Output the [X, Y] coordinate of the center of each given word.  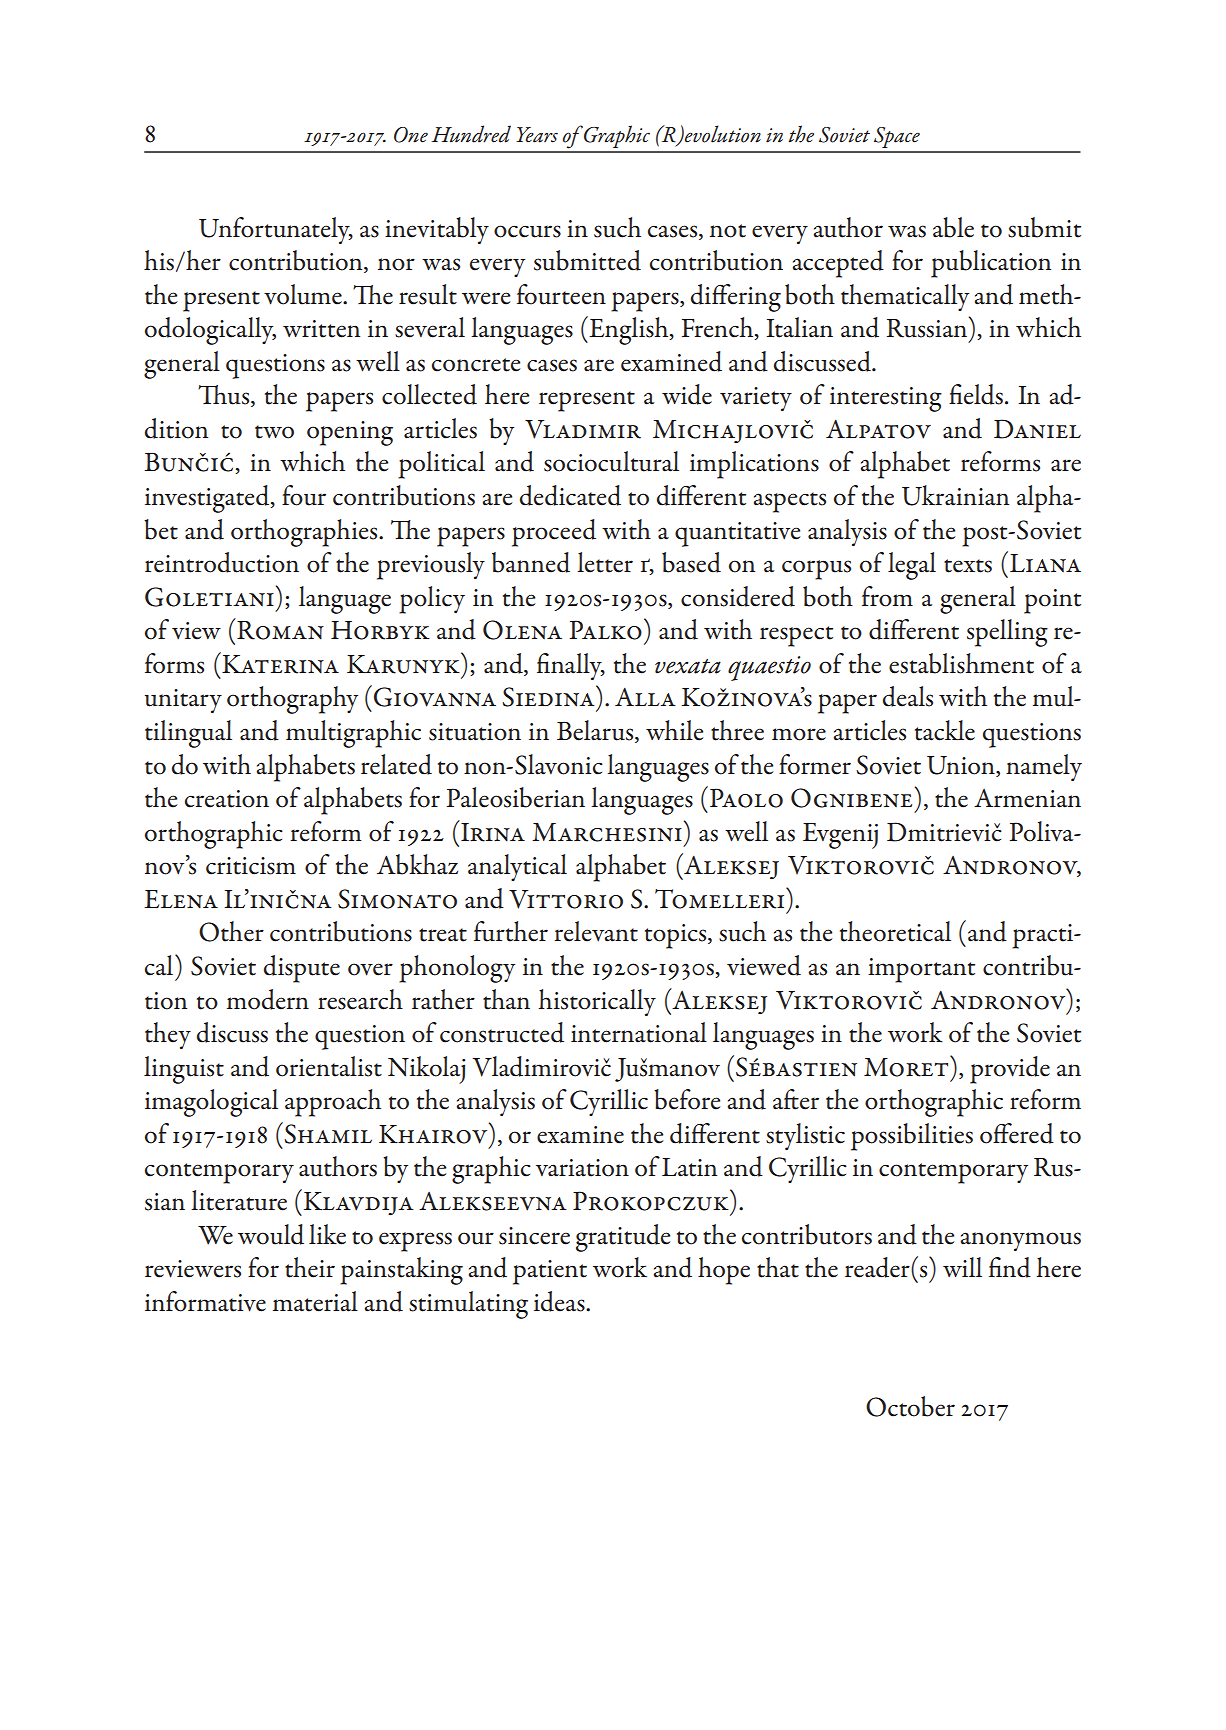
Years [537, 135]
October [910, 1406]
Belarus [596, 731]
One [411, 135]
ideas [560, 1301]
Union [962, 765]
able [953, 227]
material [315, 1301]
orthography [292, 700]
